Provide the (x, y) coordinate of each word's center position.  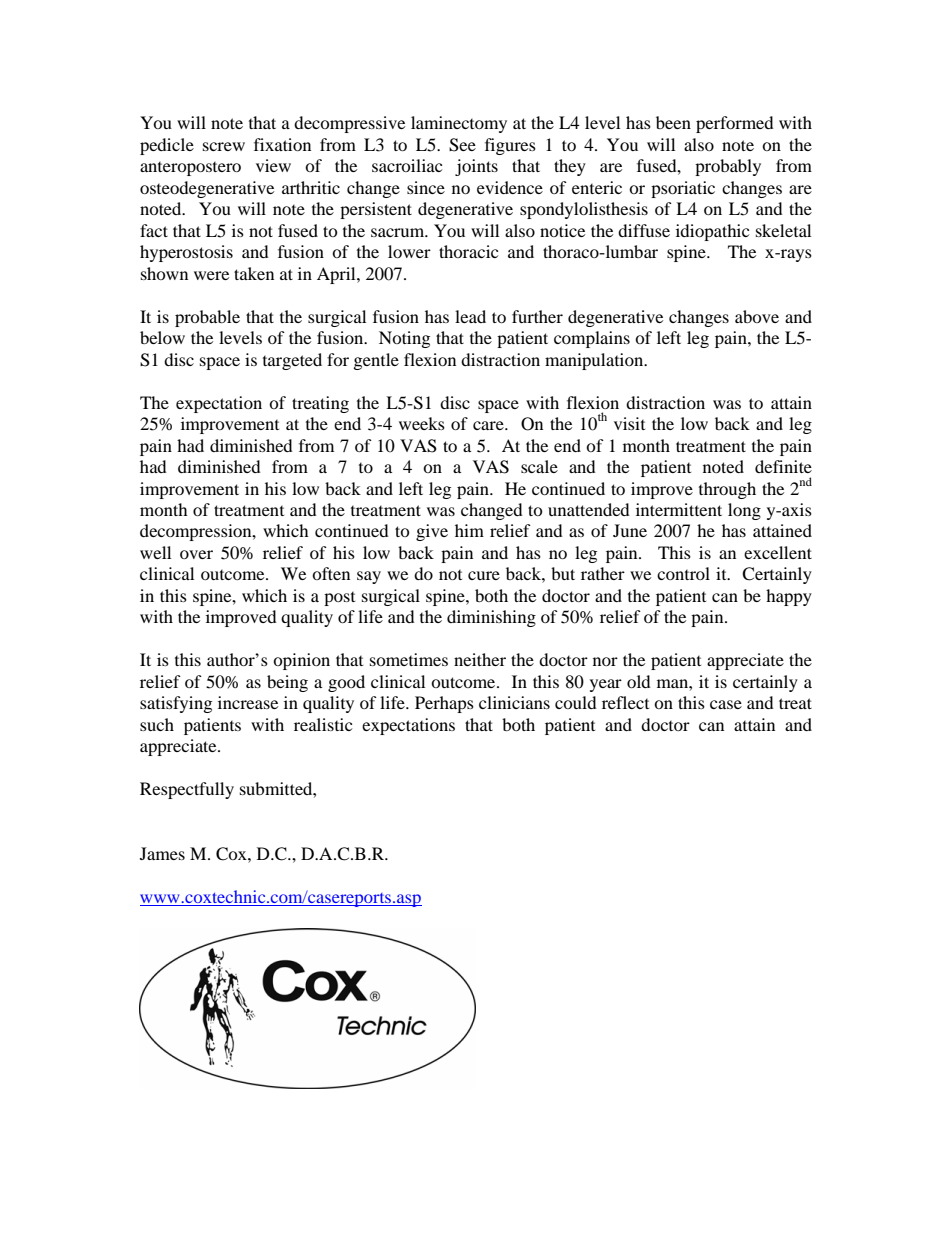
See (462, 145)
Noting (404, 339)
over (196, 554)
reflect (625, 702)
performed (735, 124)
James (162, 853)
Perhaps (444, 704)
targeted (292, 361)
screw (224, 146)
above (757, 316)
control (683, 573)
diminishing (491, 618)
